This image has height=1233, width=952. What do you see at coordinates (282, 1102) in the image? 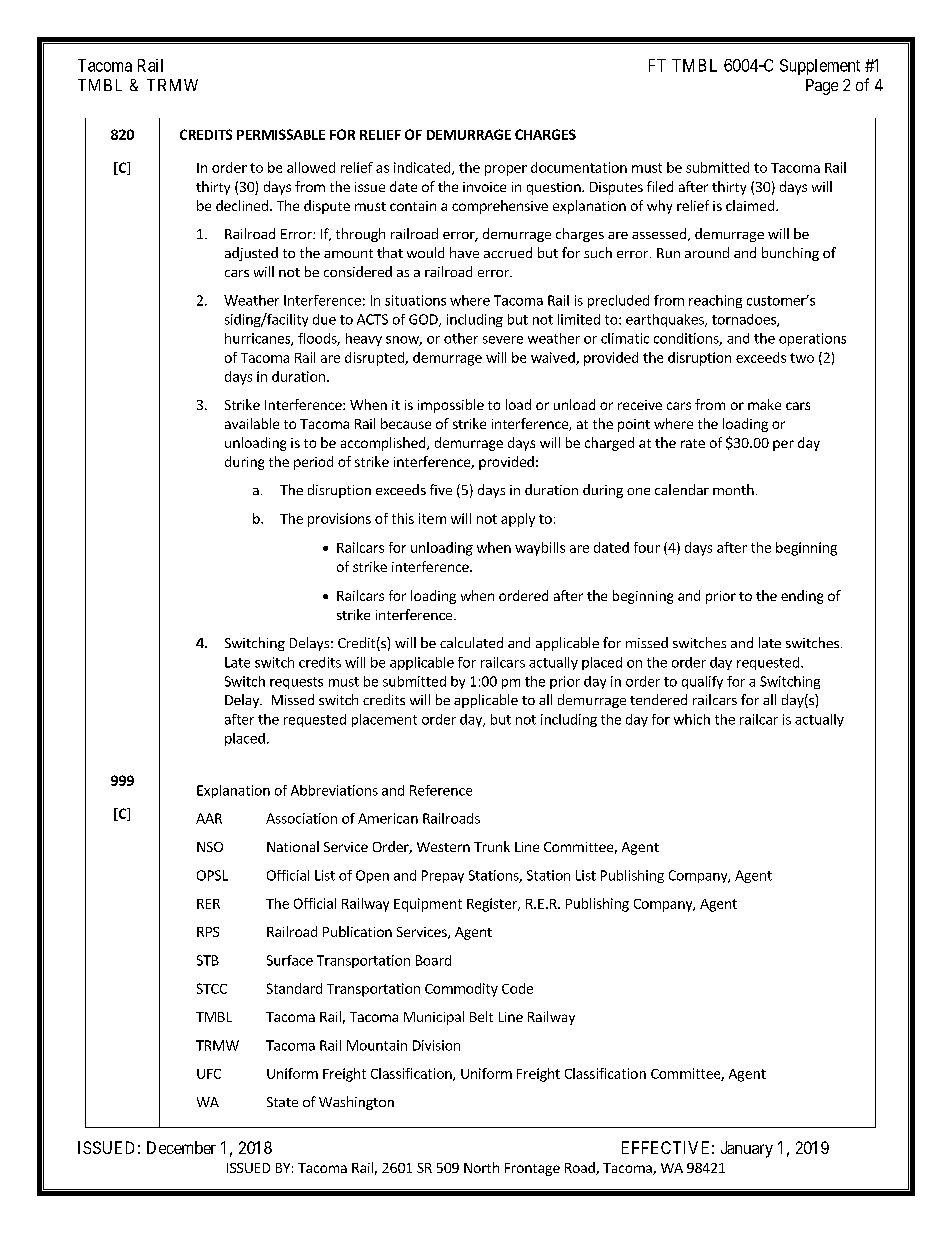
I see `State` at bounding box center [282, 1102].
